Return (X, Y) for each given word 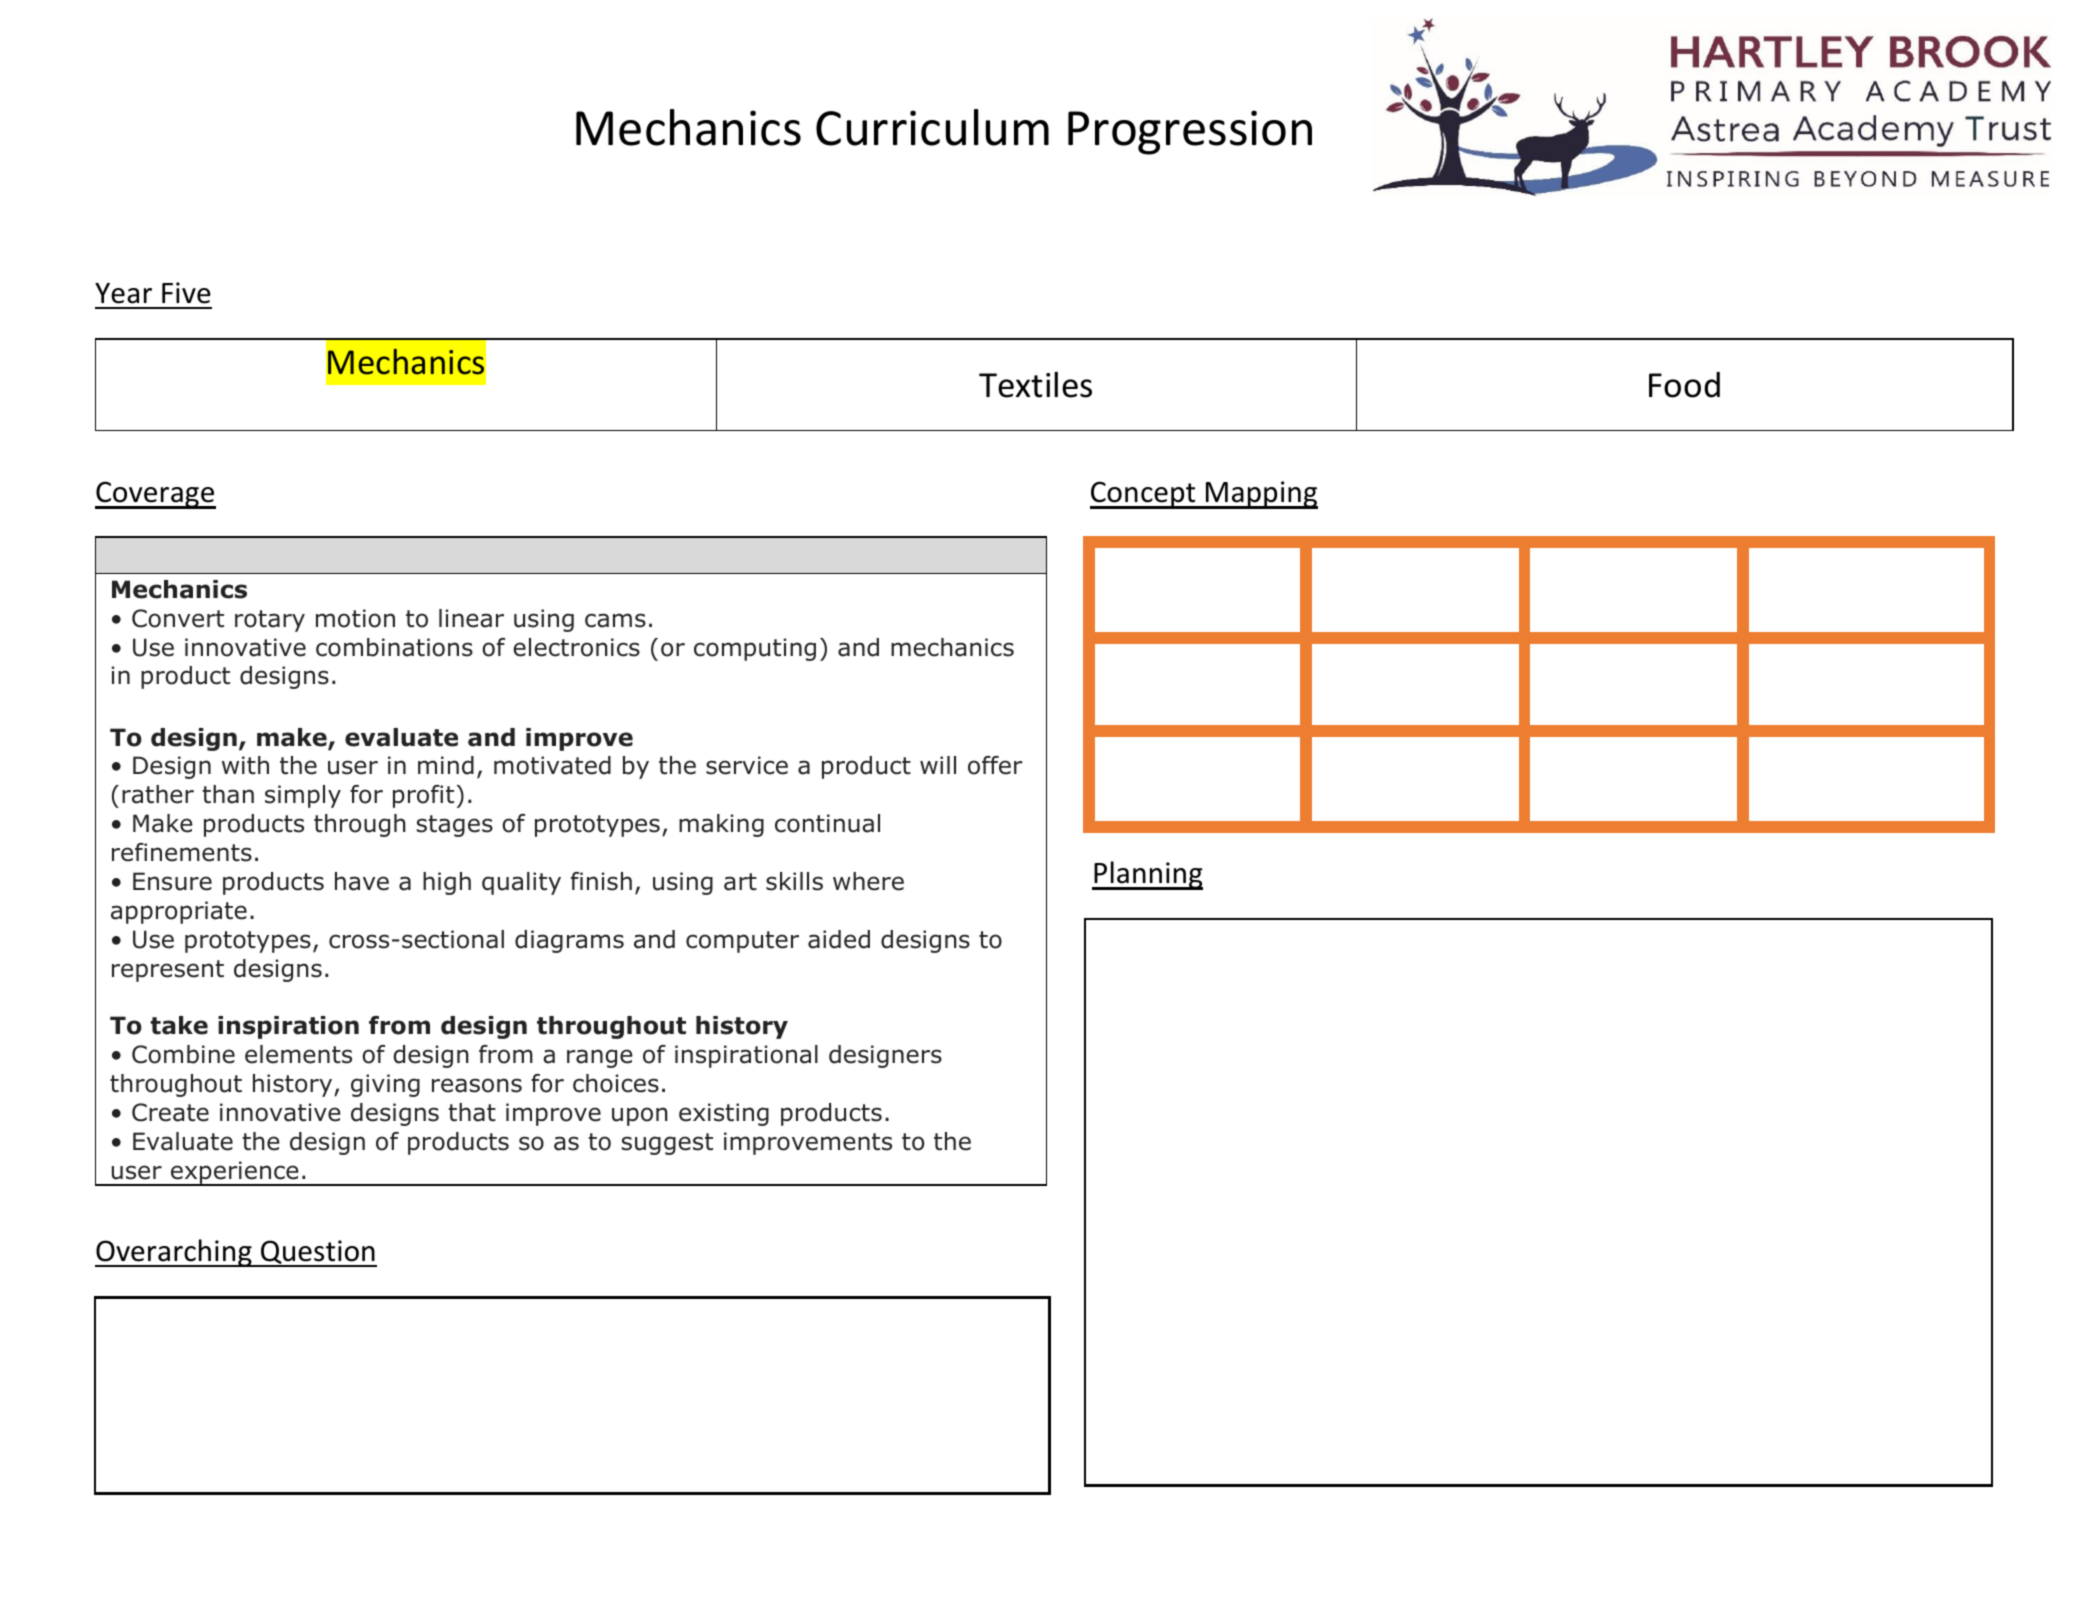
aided (839, 939)
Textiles (1035, 384)
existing (724, 1114)
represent (168, 971)
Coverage (155, 495)
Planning (1147, 875)
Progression (1190, 132)
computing (755, 649)
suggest (667, 1144)
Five (186, 293)
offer (995, 765)
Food (1684, 385)
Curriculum (932, 127)
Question (318, 1253)
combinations (394, 647)
